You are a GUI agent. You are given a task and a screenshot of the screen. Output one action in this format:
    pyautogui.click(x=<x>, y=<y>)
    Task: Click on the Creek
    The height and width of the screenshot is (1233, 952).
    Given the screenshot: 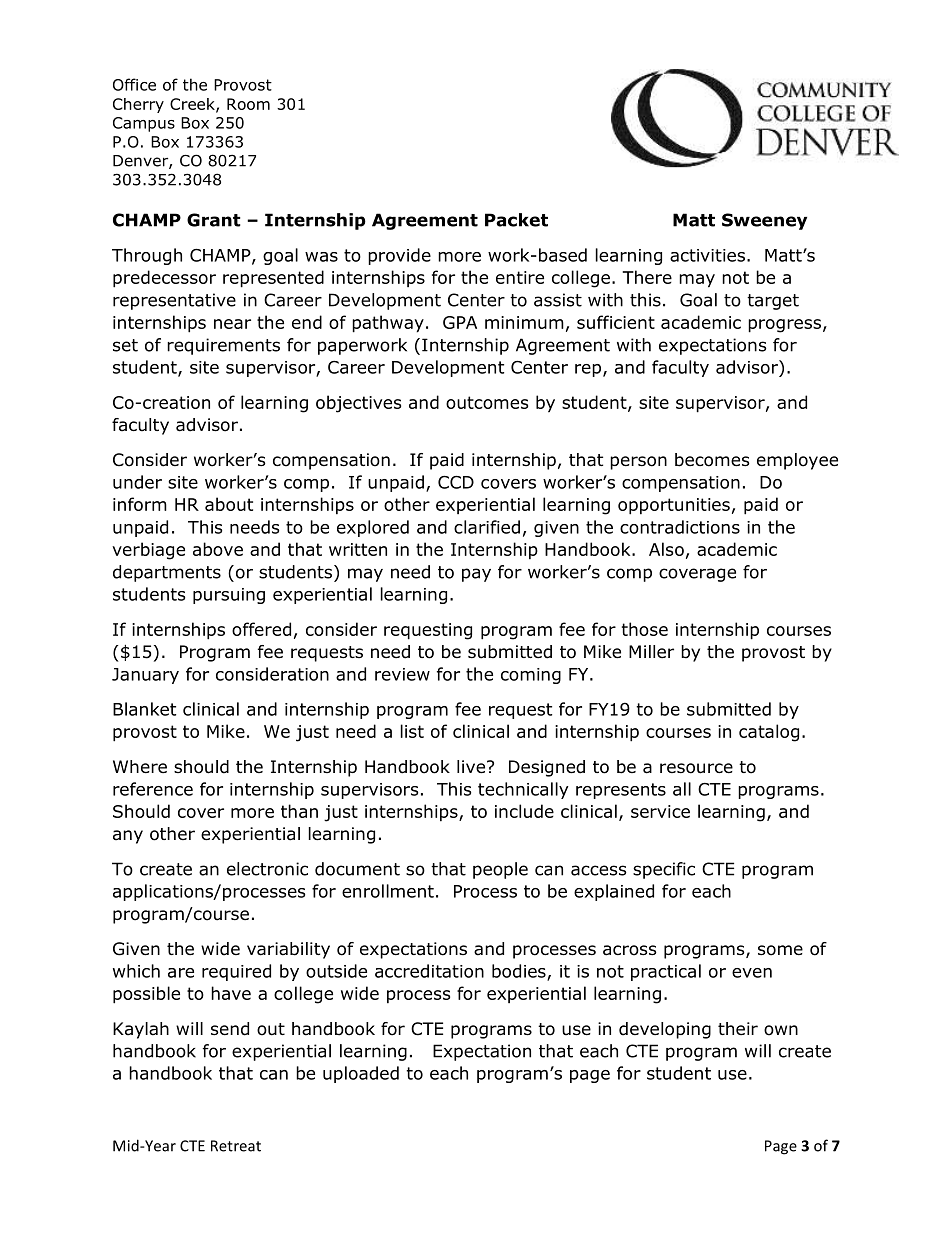 What is the action you would take?
    pyautogui.click(x=193, y=105)
